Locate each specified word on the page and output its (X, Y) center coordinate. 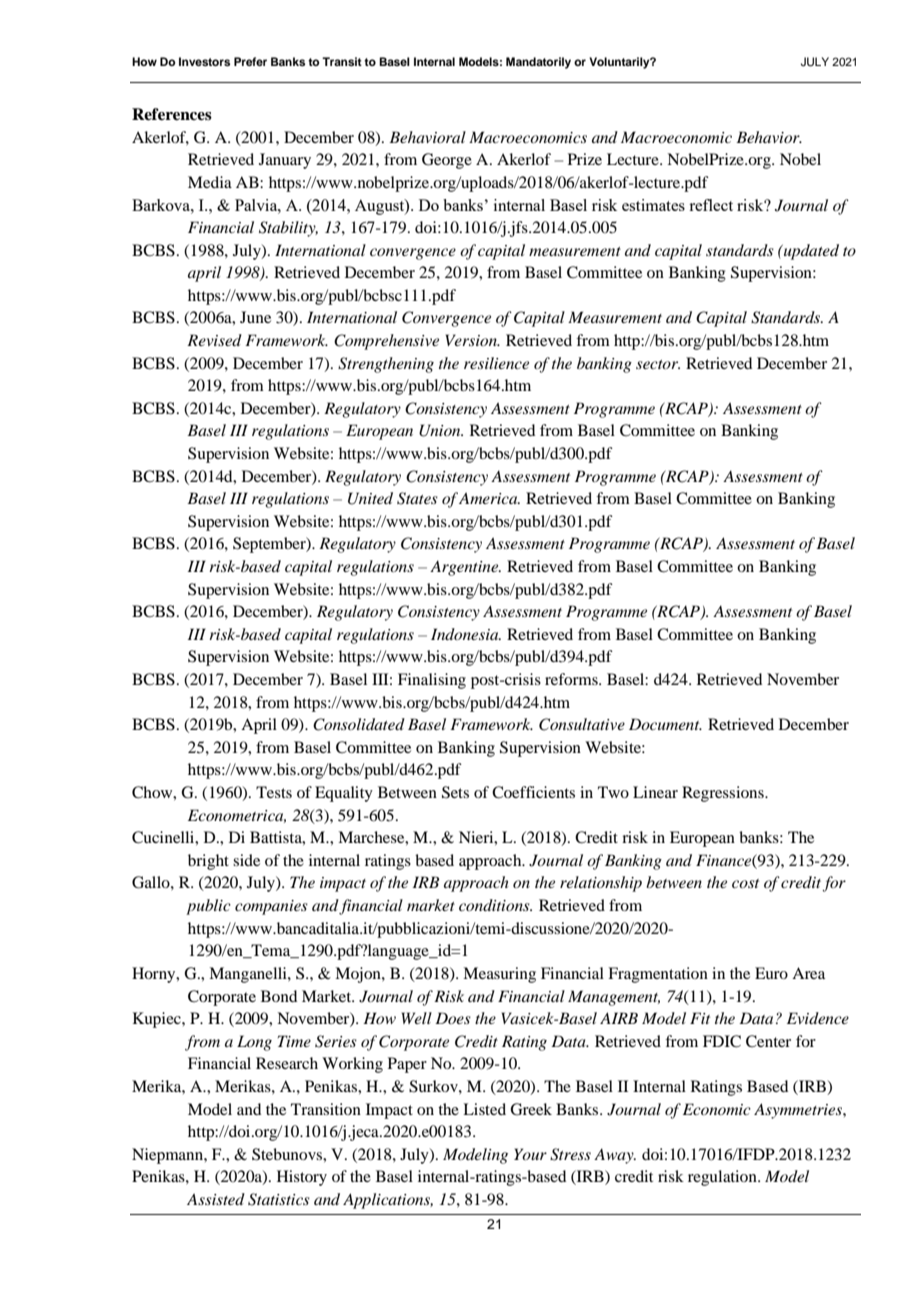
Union (441, 430)
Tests (274, 792)
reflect (711, 205)
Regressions (724, 794)
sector (658, 364)
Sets (455, 792)
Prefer (250, 61)
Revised (214, 340)
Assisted (216, 1199)
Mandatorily (538, 63)
